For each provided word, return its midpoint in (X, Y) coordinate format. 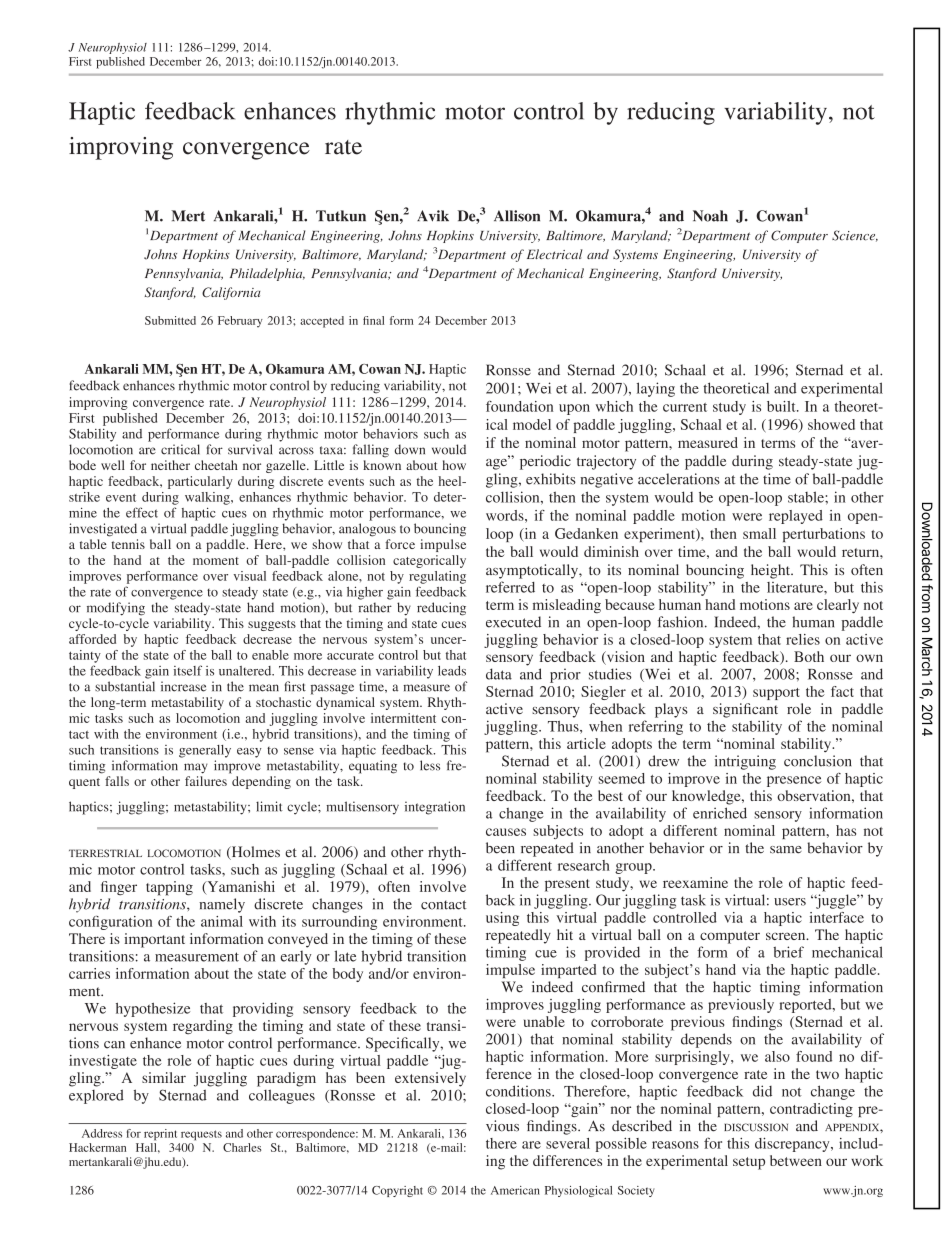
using (502, 919)
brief (788, 952)
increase (183, 686)
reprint (160, 1135)
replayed (796, 517)
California (231, 293)
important (154, 940)
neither (170, 465)
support (776, 694)
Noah (710, 216)
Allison (517, 216)
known (382, 465)
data (499, 674)
